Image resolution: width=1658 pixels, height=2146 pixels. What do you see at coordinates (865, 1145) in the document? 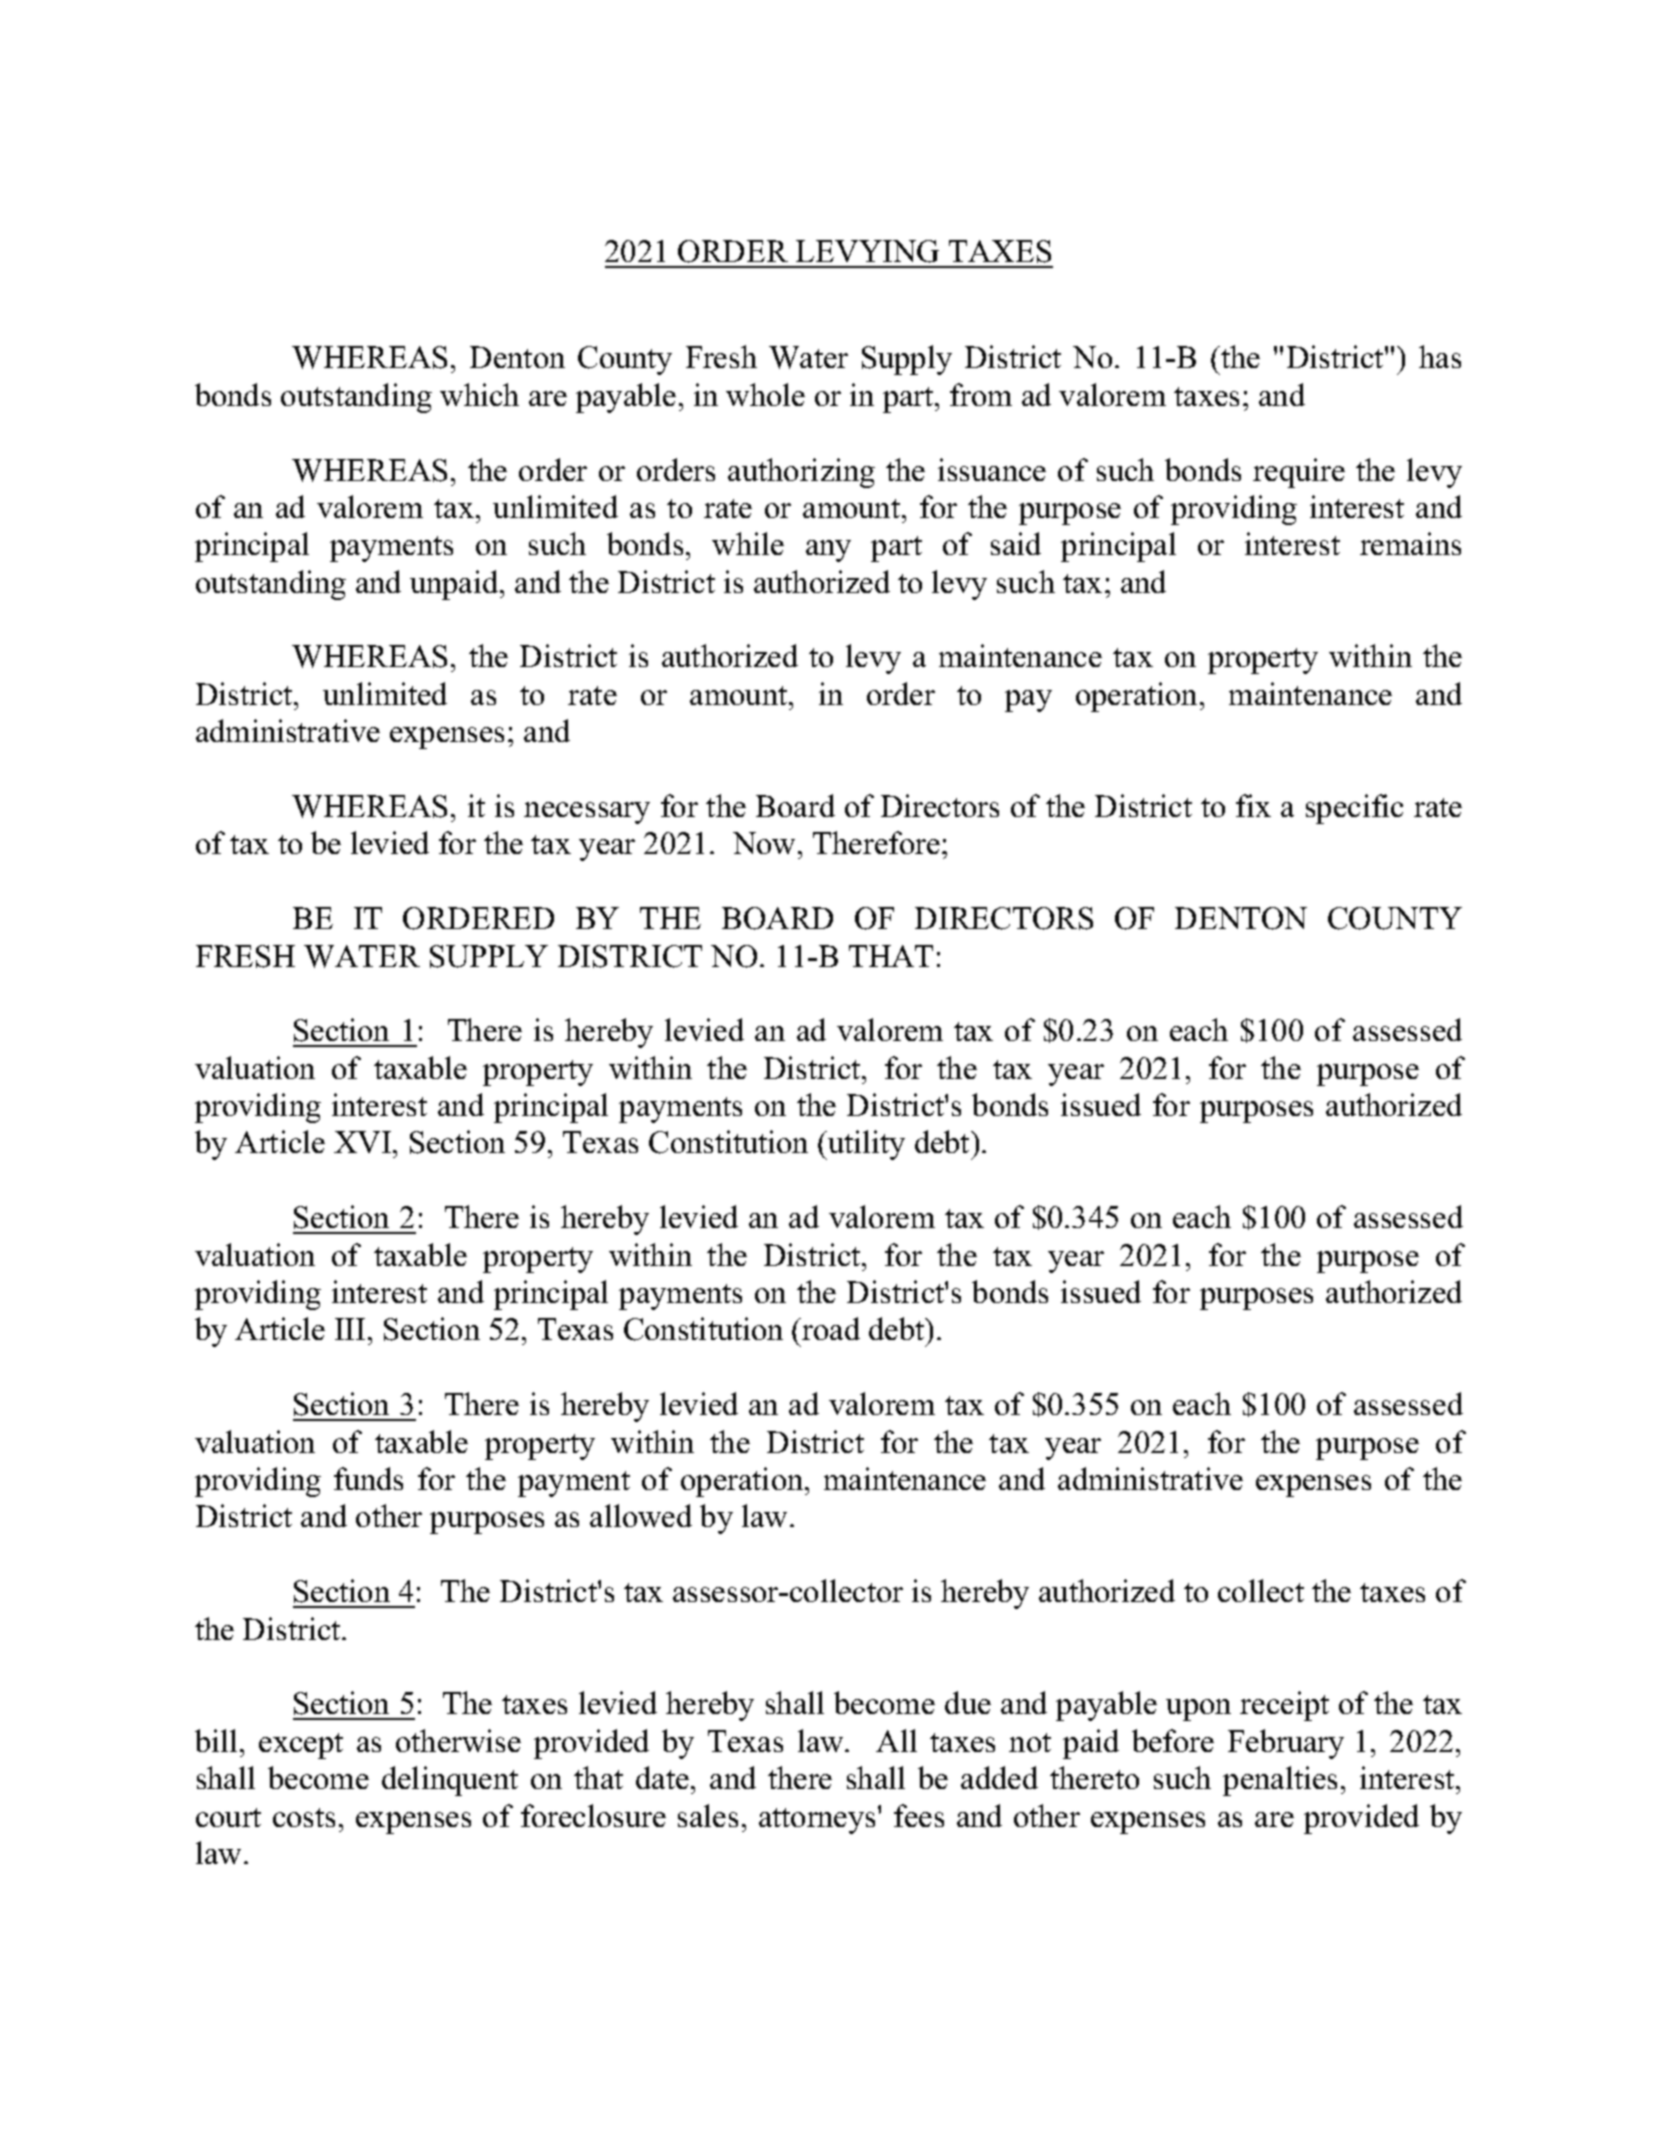
I see `utility` at bounding box center [865, 1145].
